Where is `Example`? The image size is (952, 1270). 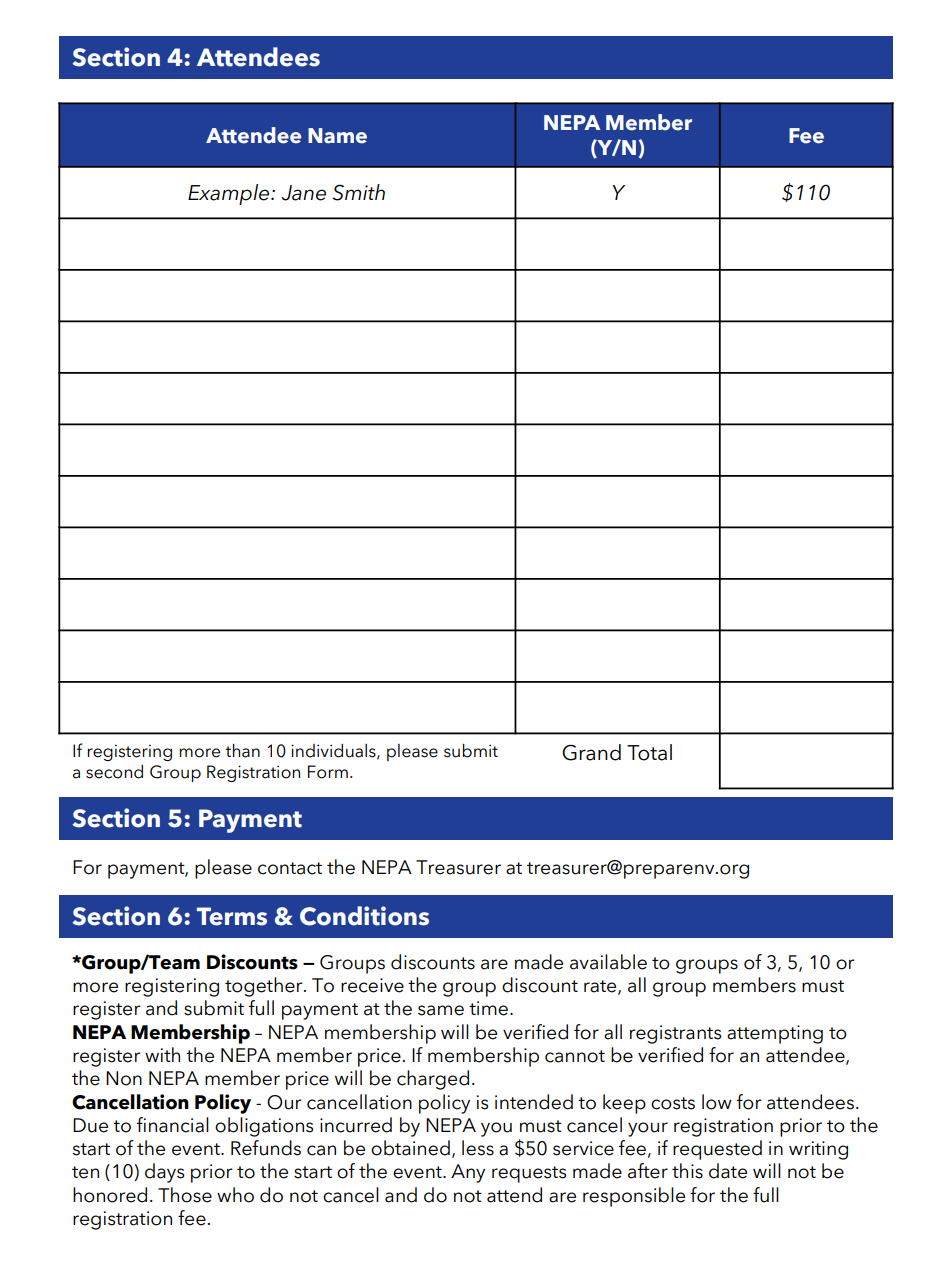 Example is located at coordinates (230, 194).
